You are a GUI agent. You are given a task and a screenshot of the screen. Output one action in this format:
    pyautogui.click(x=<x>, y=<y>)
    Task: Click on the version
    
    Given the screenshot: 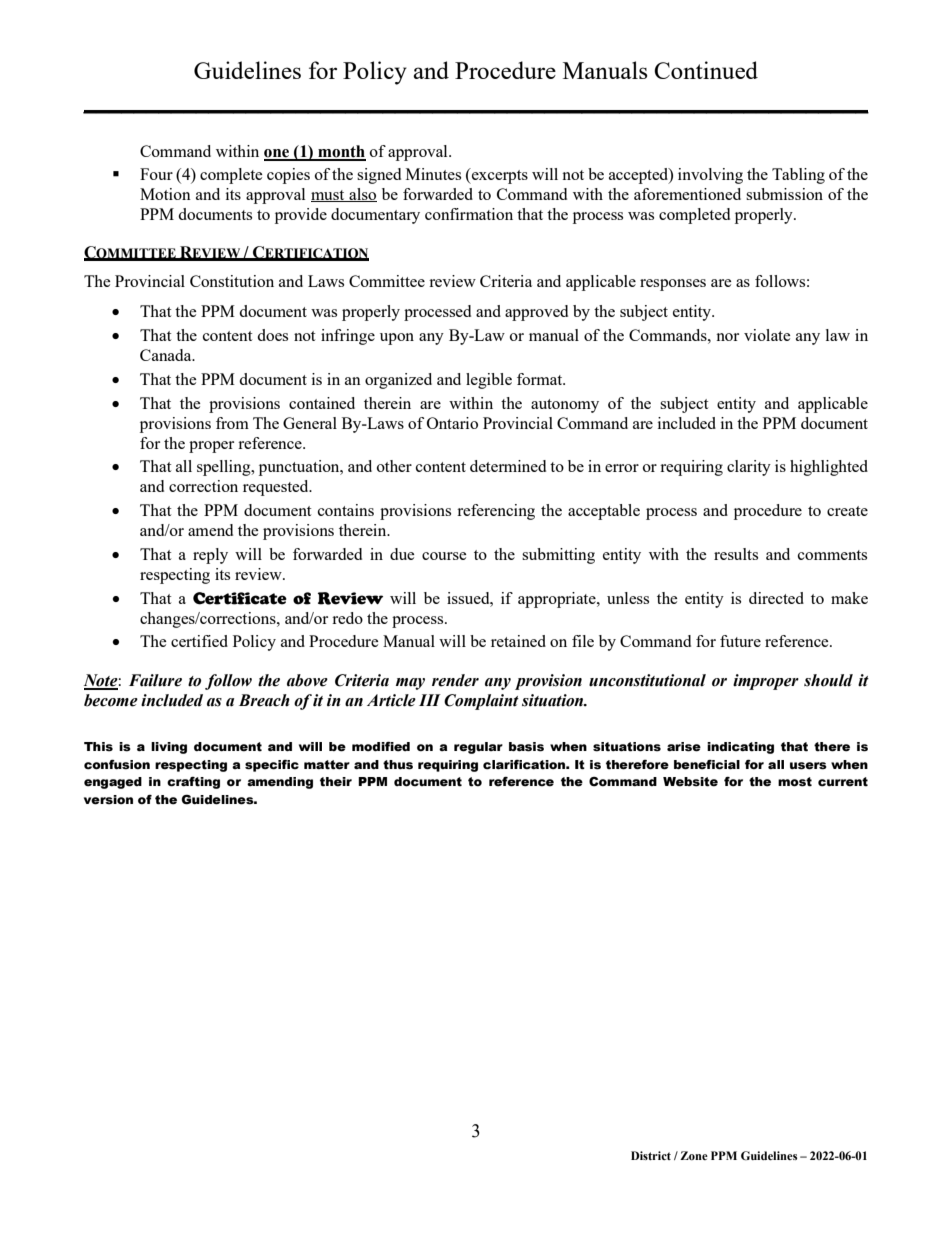 What is the action you would take?
    pyautogui.click(x=108, y=800)
